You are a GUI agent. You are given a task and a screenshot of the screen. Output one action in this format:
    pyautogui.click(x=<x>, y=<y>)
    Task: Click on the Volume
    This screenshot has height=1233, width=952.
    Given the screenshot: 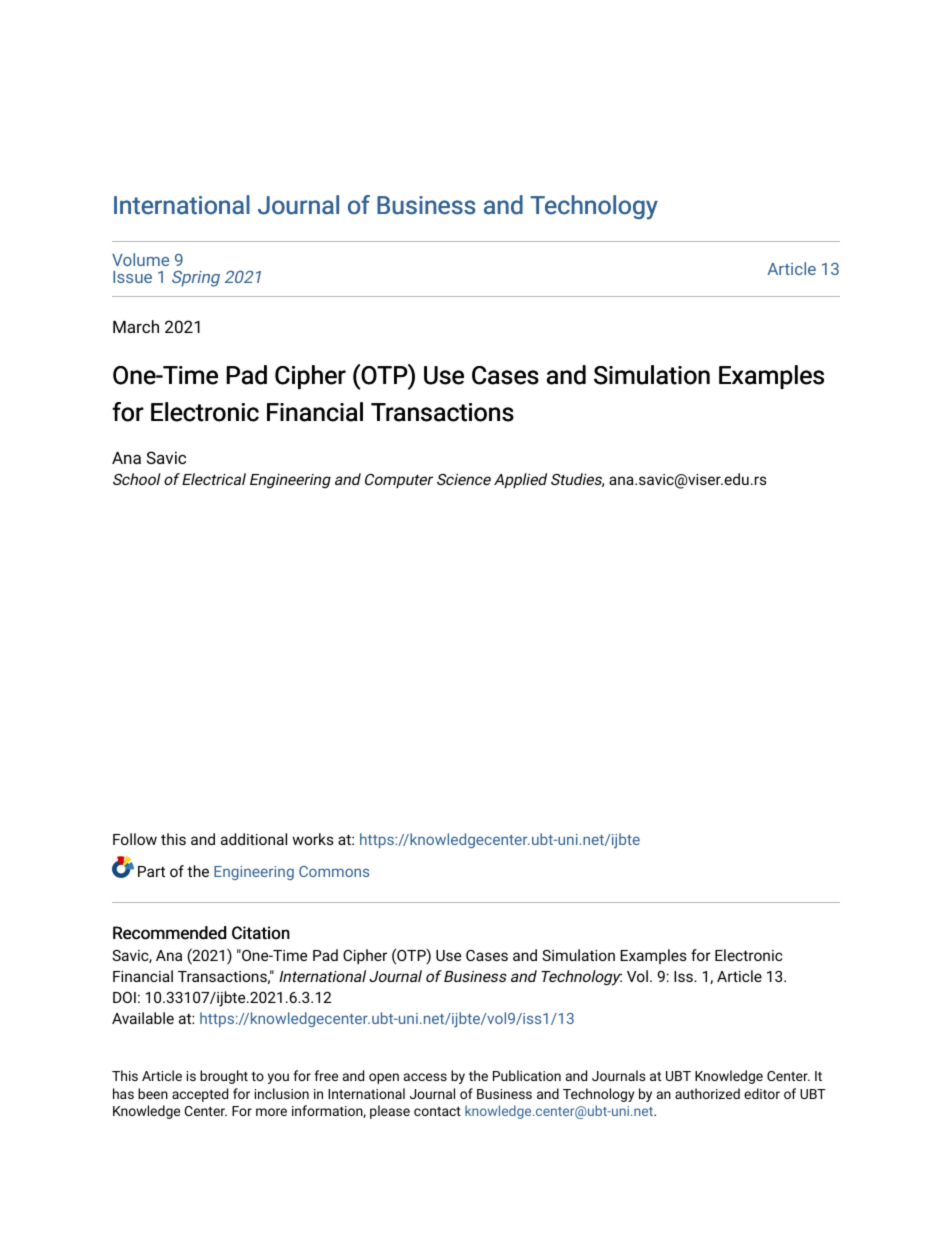 What is the action you would take?
    pyautogui.click(x=140, y=259)
